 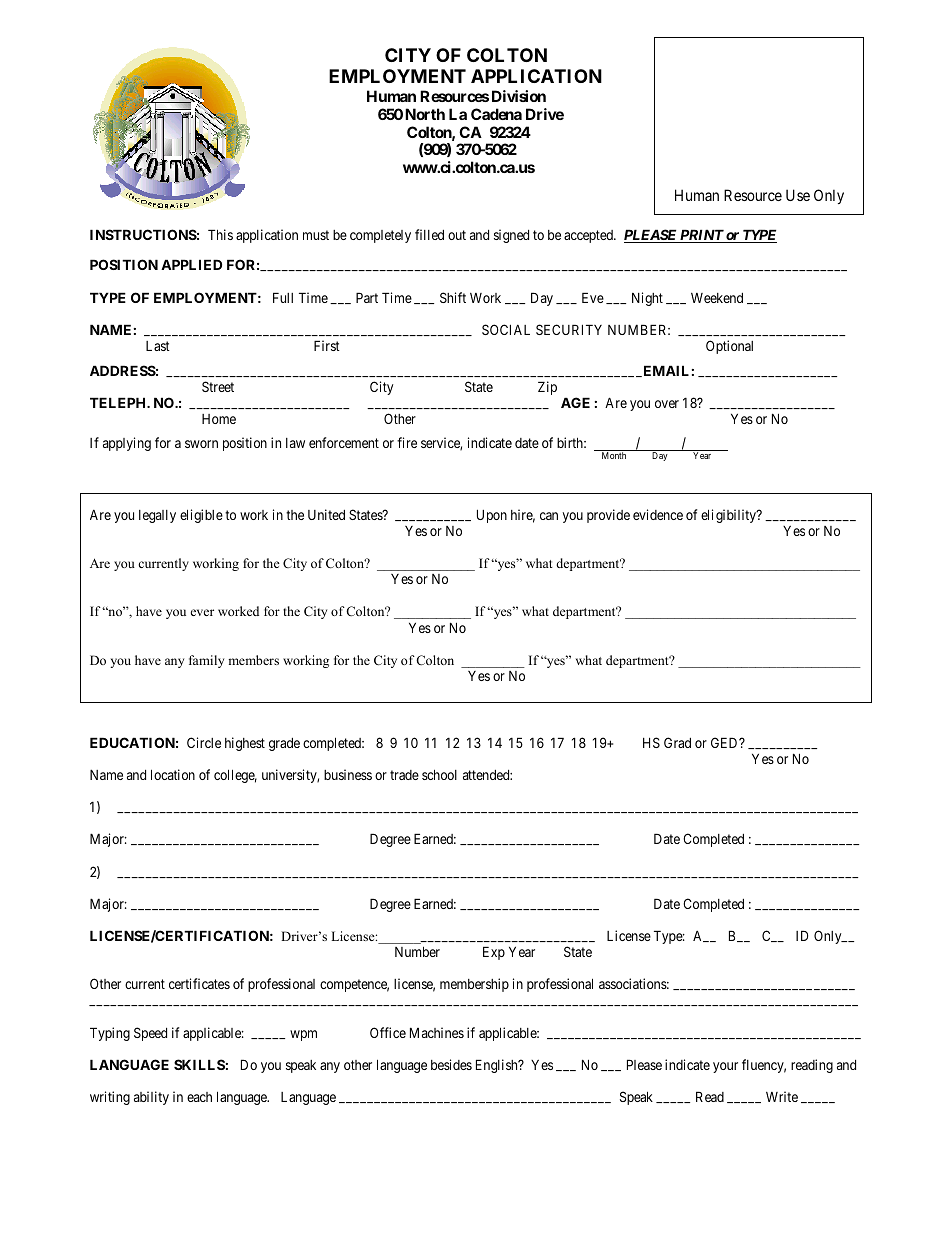 I want to click on ever, so click(x=202, y=612).
